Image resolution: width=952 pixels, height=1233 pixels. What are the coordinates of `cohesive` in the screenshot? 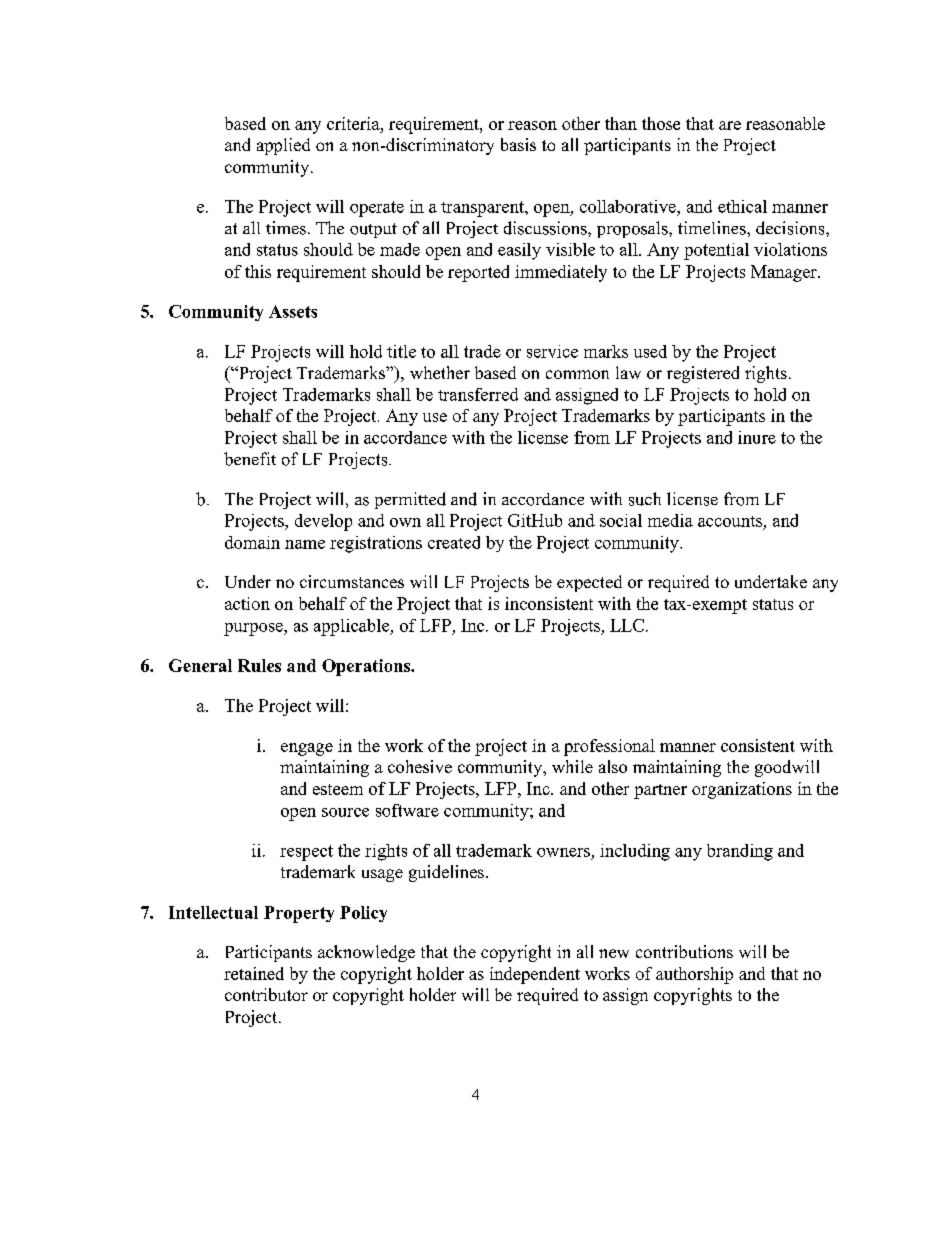 It's located at (420, 766).
